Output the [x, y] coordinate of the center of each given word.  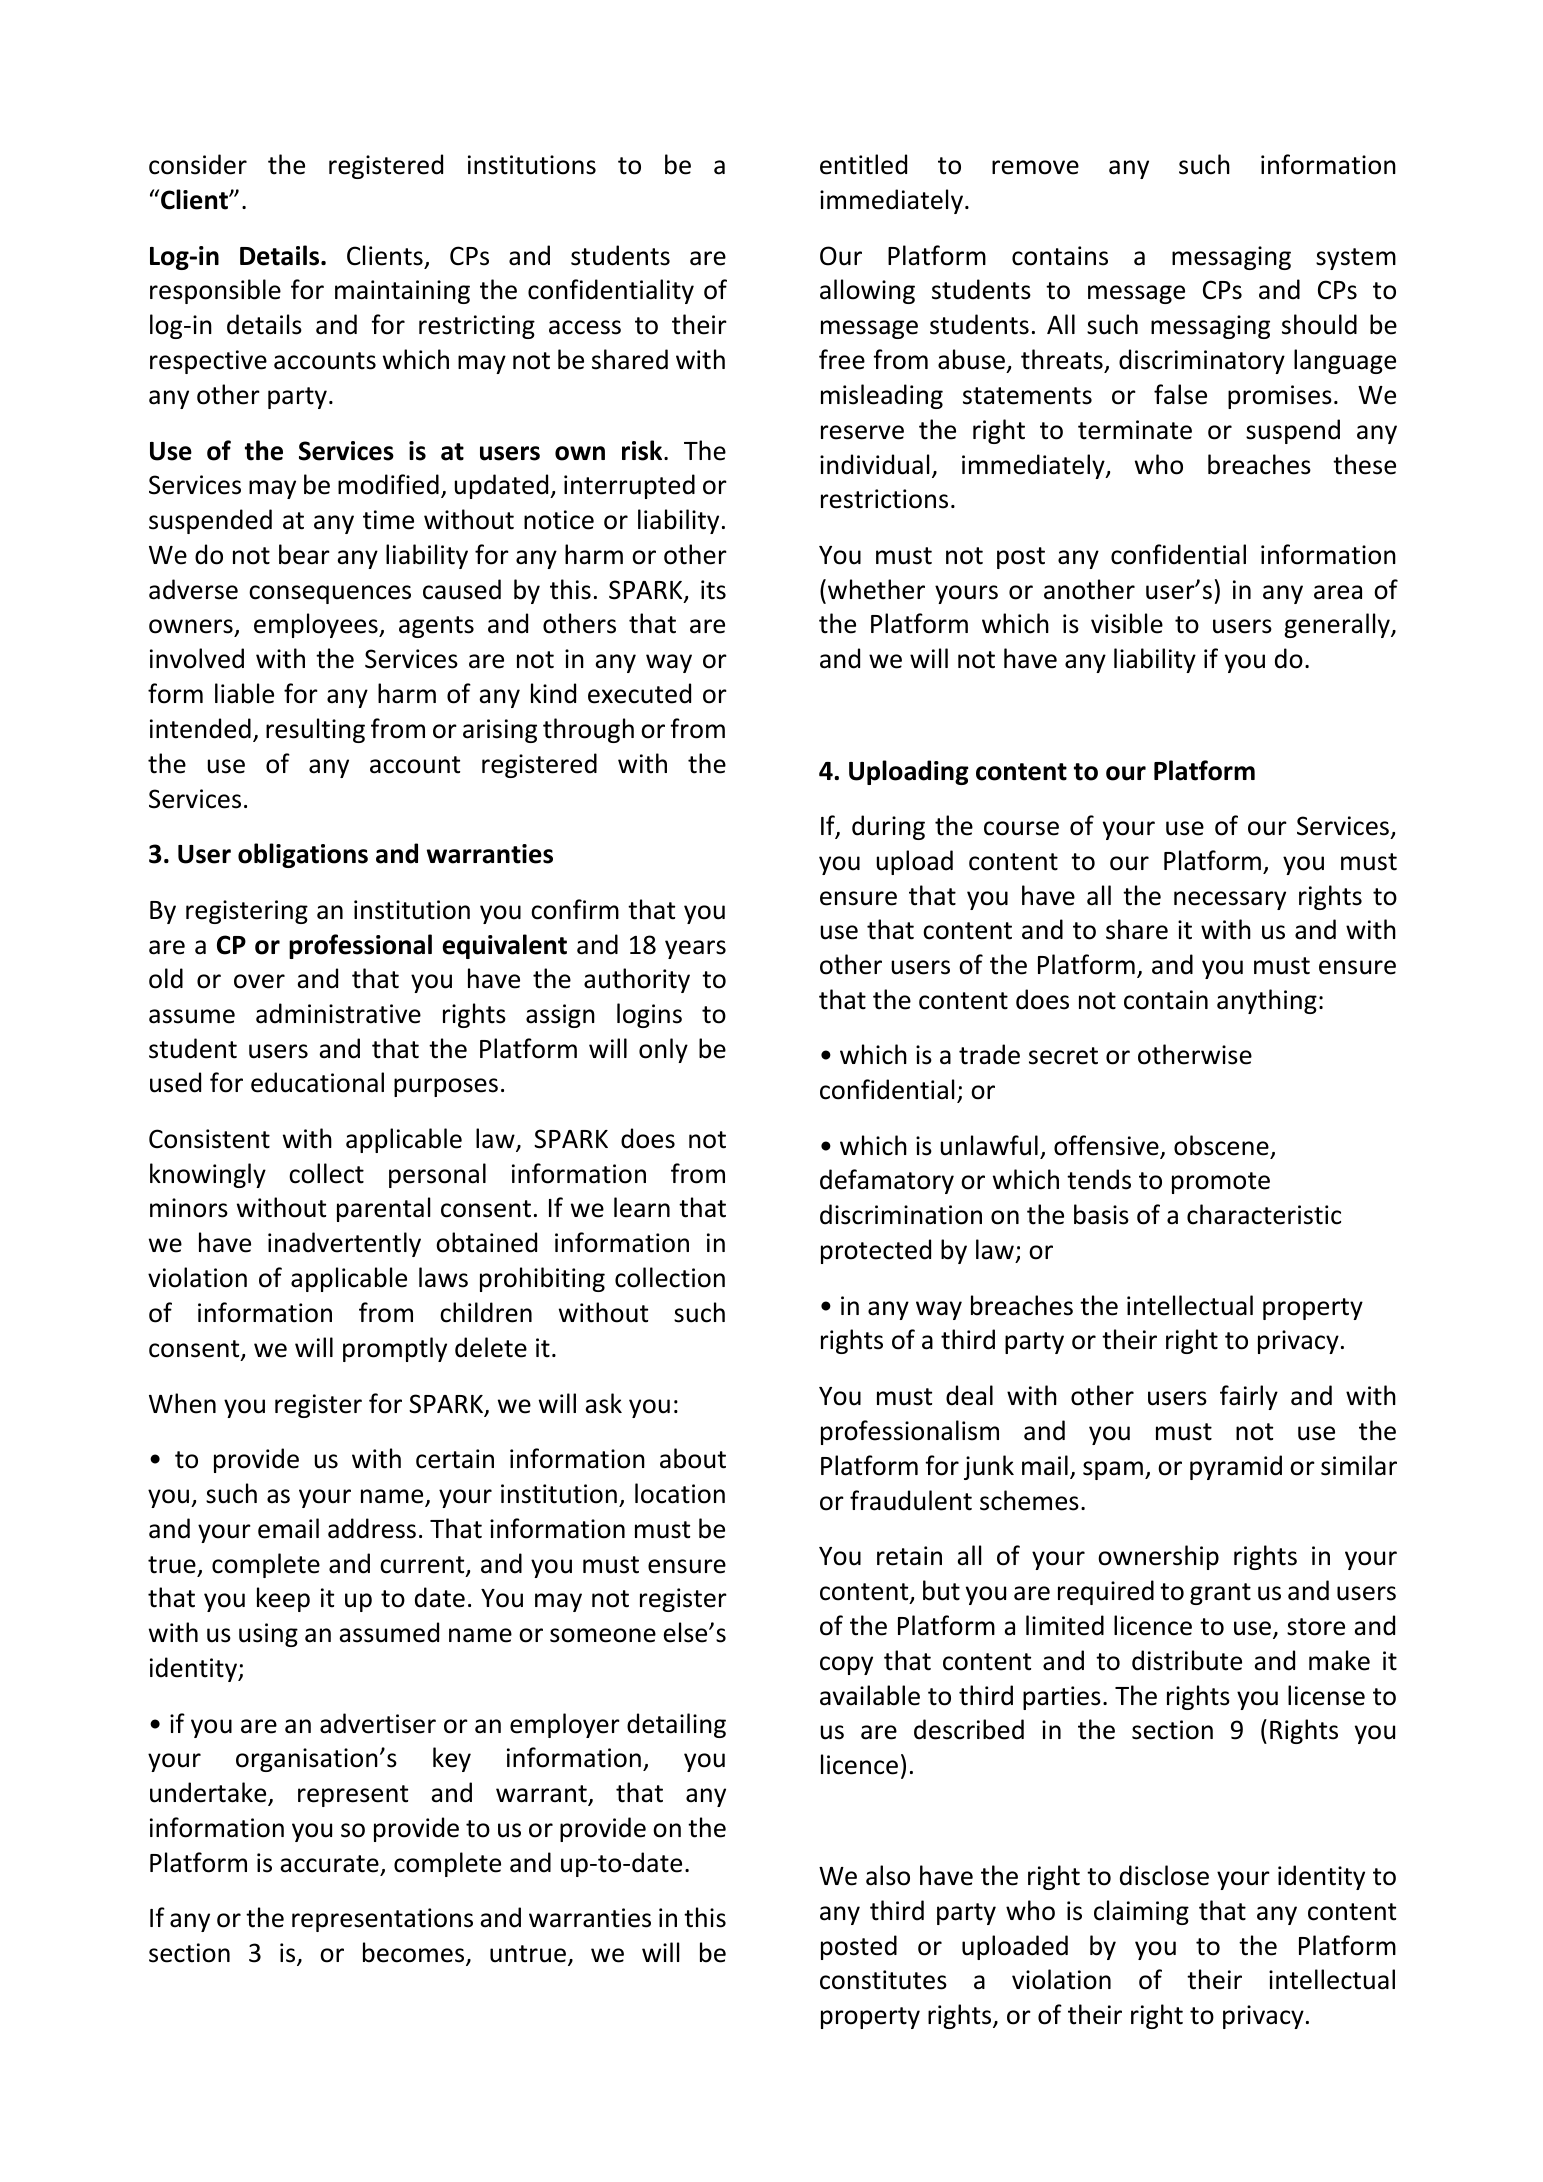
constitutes [883, 1980]
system [1356, 259]
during [888, 827]
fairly [1249, 1397]
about [693, 1458]
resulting [315, 730]
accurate [329, 1864]
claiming [1141, 1912]
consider [198, 164]
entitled [863, 164]
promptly [395, 1349]
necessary [1230, 900]
